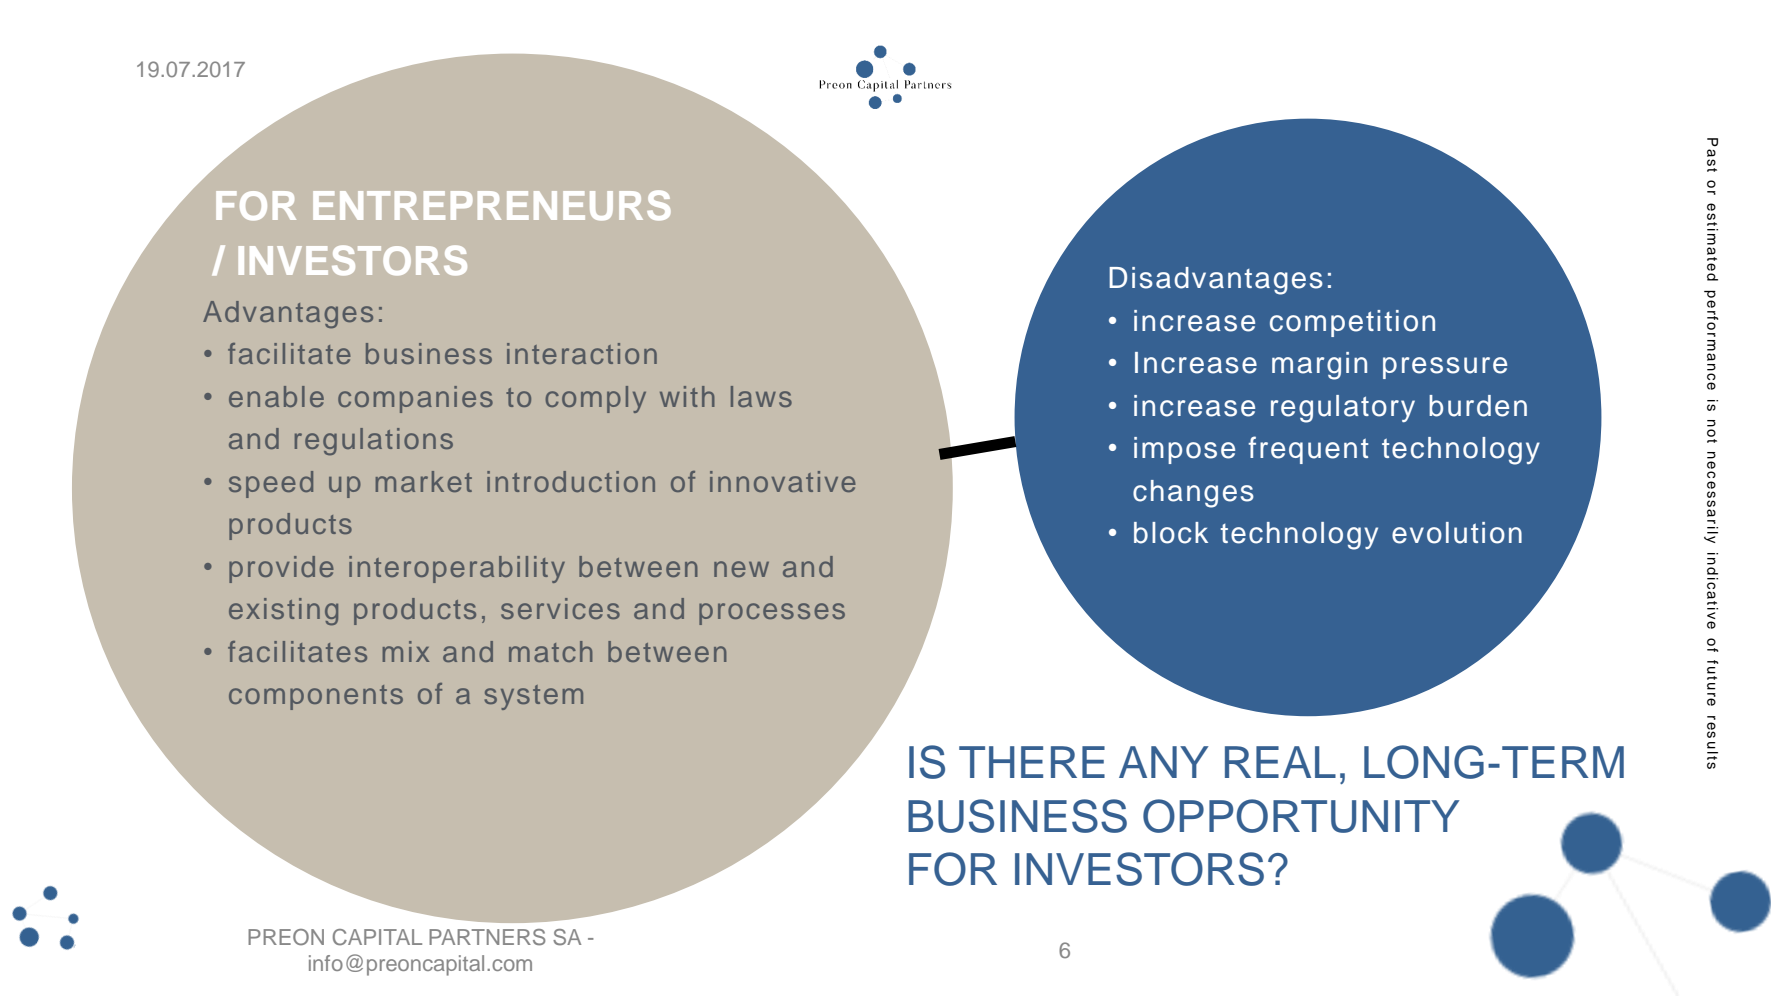 This document has width=1771, height=996. I want to click on market, so click(424, 481).
